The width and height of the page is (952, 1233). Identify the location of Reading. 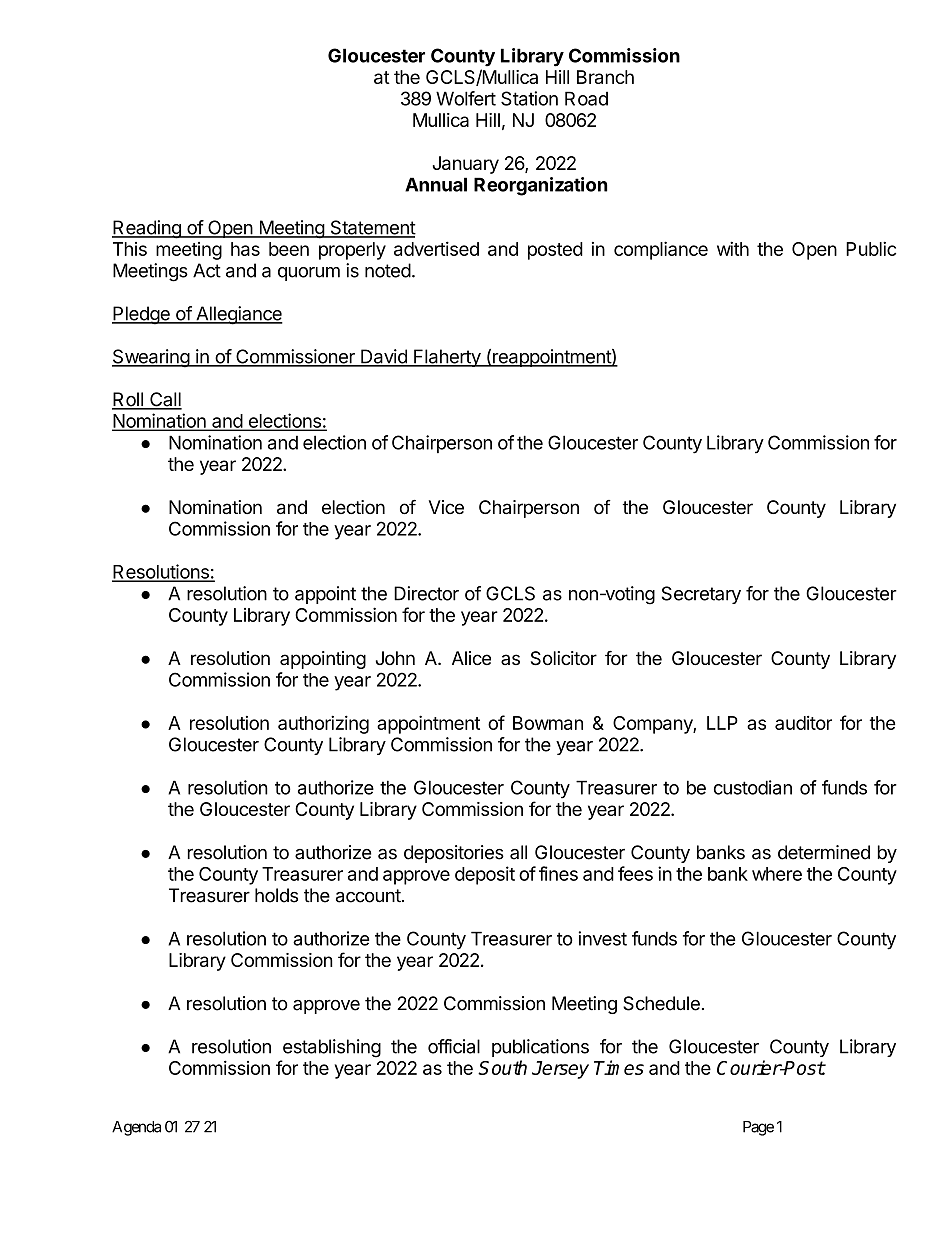
(147, 229).
